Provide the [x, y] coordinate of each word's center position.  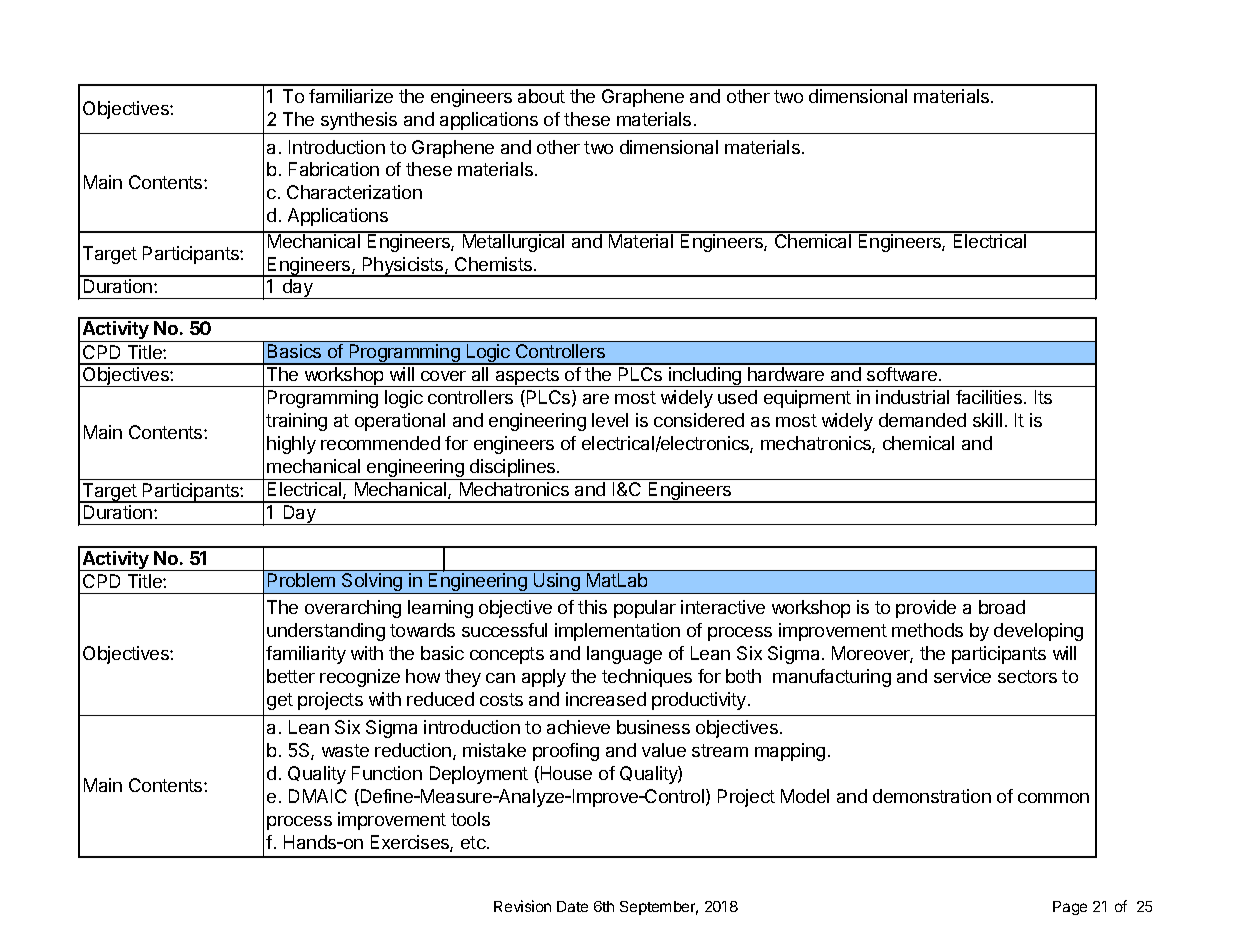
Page [1070, 908]
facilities [989, 397]
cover [443, 376]
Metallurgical [513, 242]
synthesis [359, 121]
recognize [360, 678]
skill [987, 420]
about [541, 96]
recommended [380, 443]
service [962, 676]
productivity [700, 701]
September [659, 908]
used [737, 397]
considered [699, 420]
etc [474, 842]
